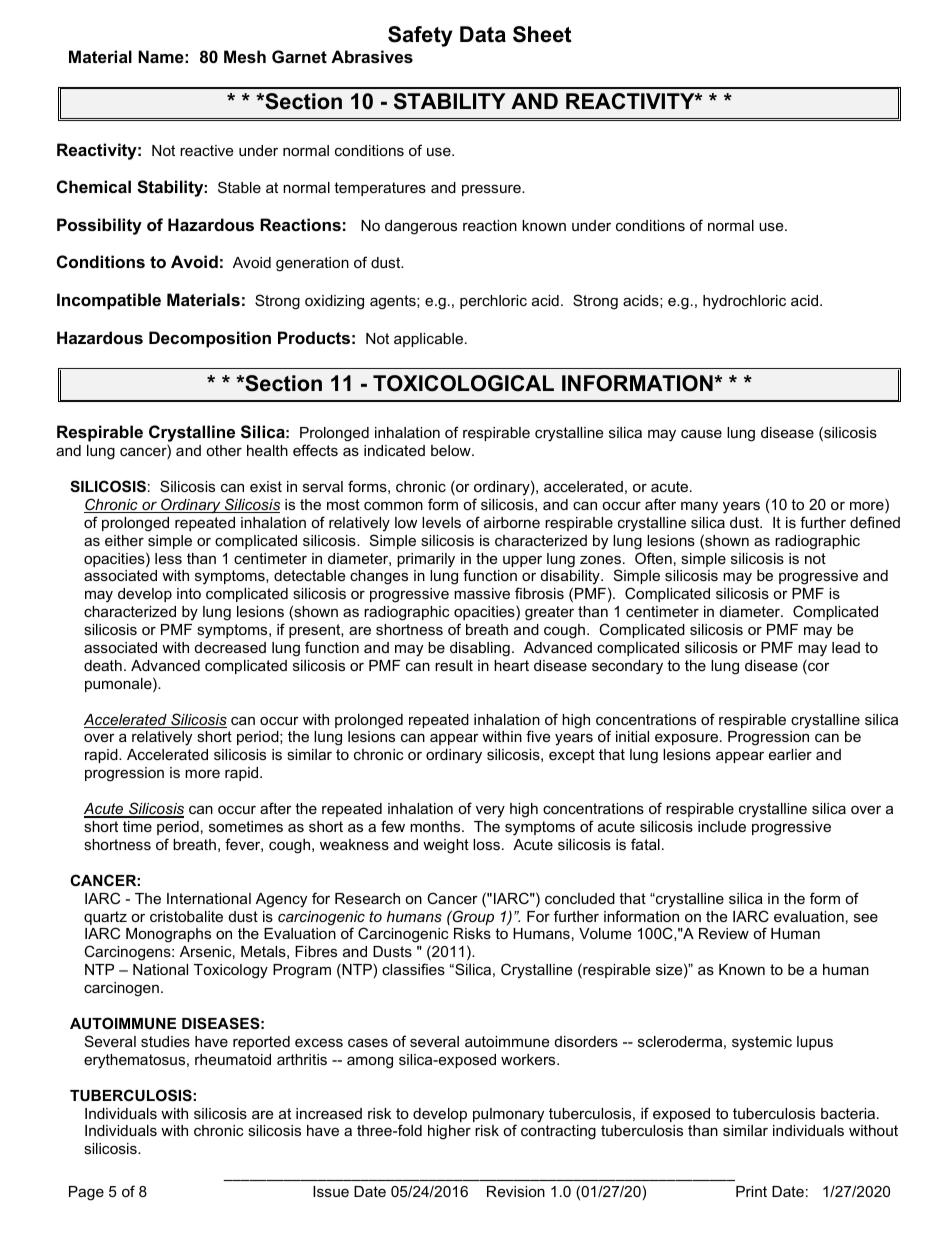 The width and height of the screenshot is (952, 1233). What do you see at coordinates (483, 34) in the screenshot?
I see `Data` at bounding box center [483, 34].
